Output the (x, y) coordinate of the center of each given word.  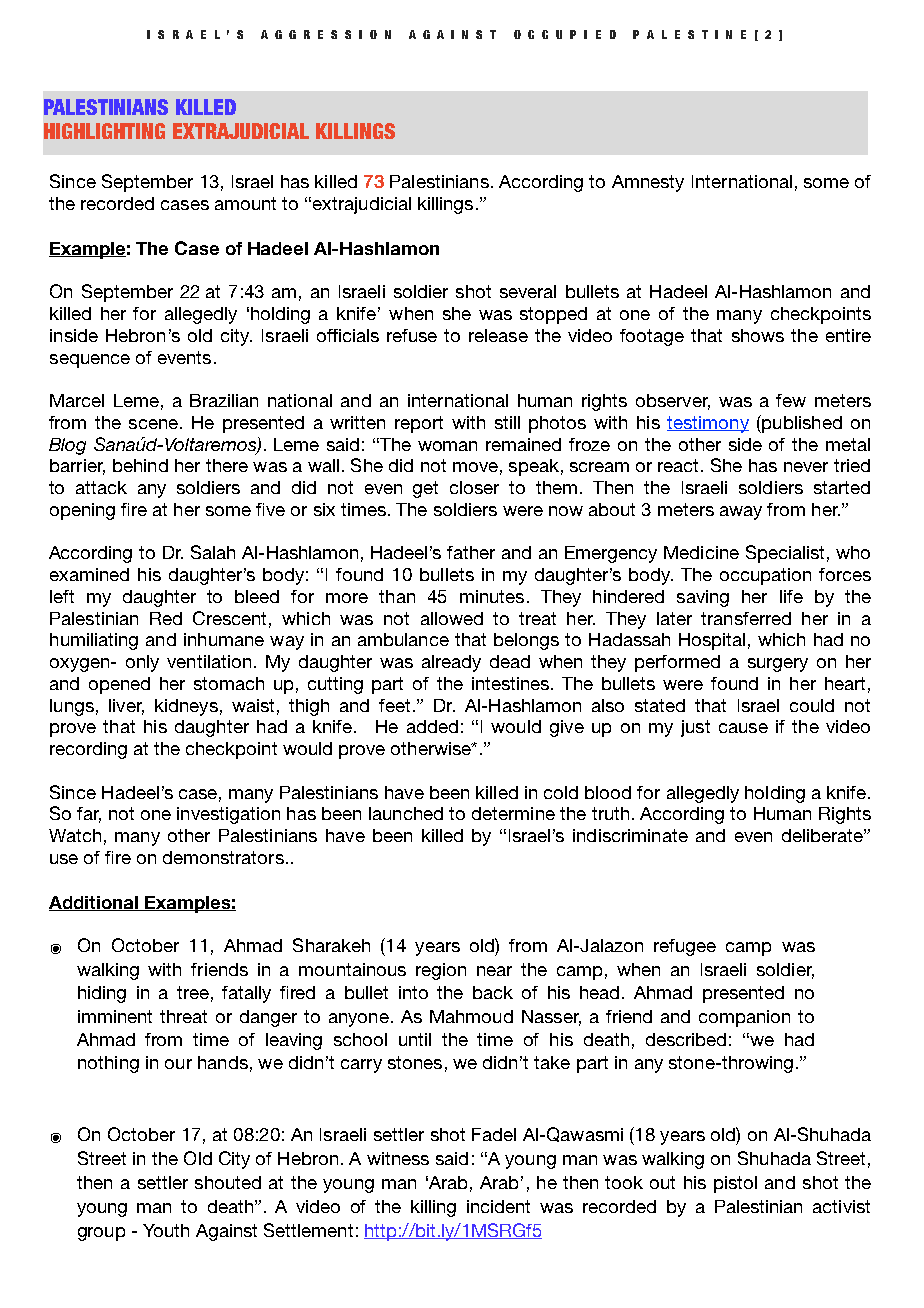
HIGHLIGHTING (104, 131)
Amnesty (648, 183)
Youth (166, 1230)
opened (119, 685)
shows (758, 335)
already (451, 663)
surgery (778, 665)
